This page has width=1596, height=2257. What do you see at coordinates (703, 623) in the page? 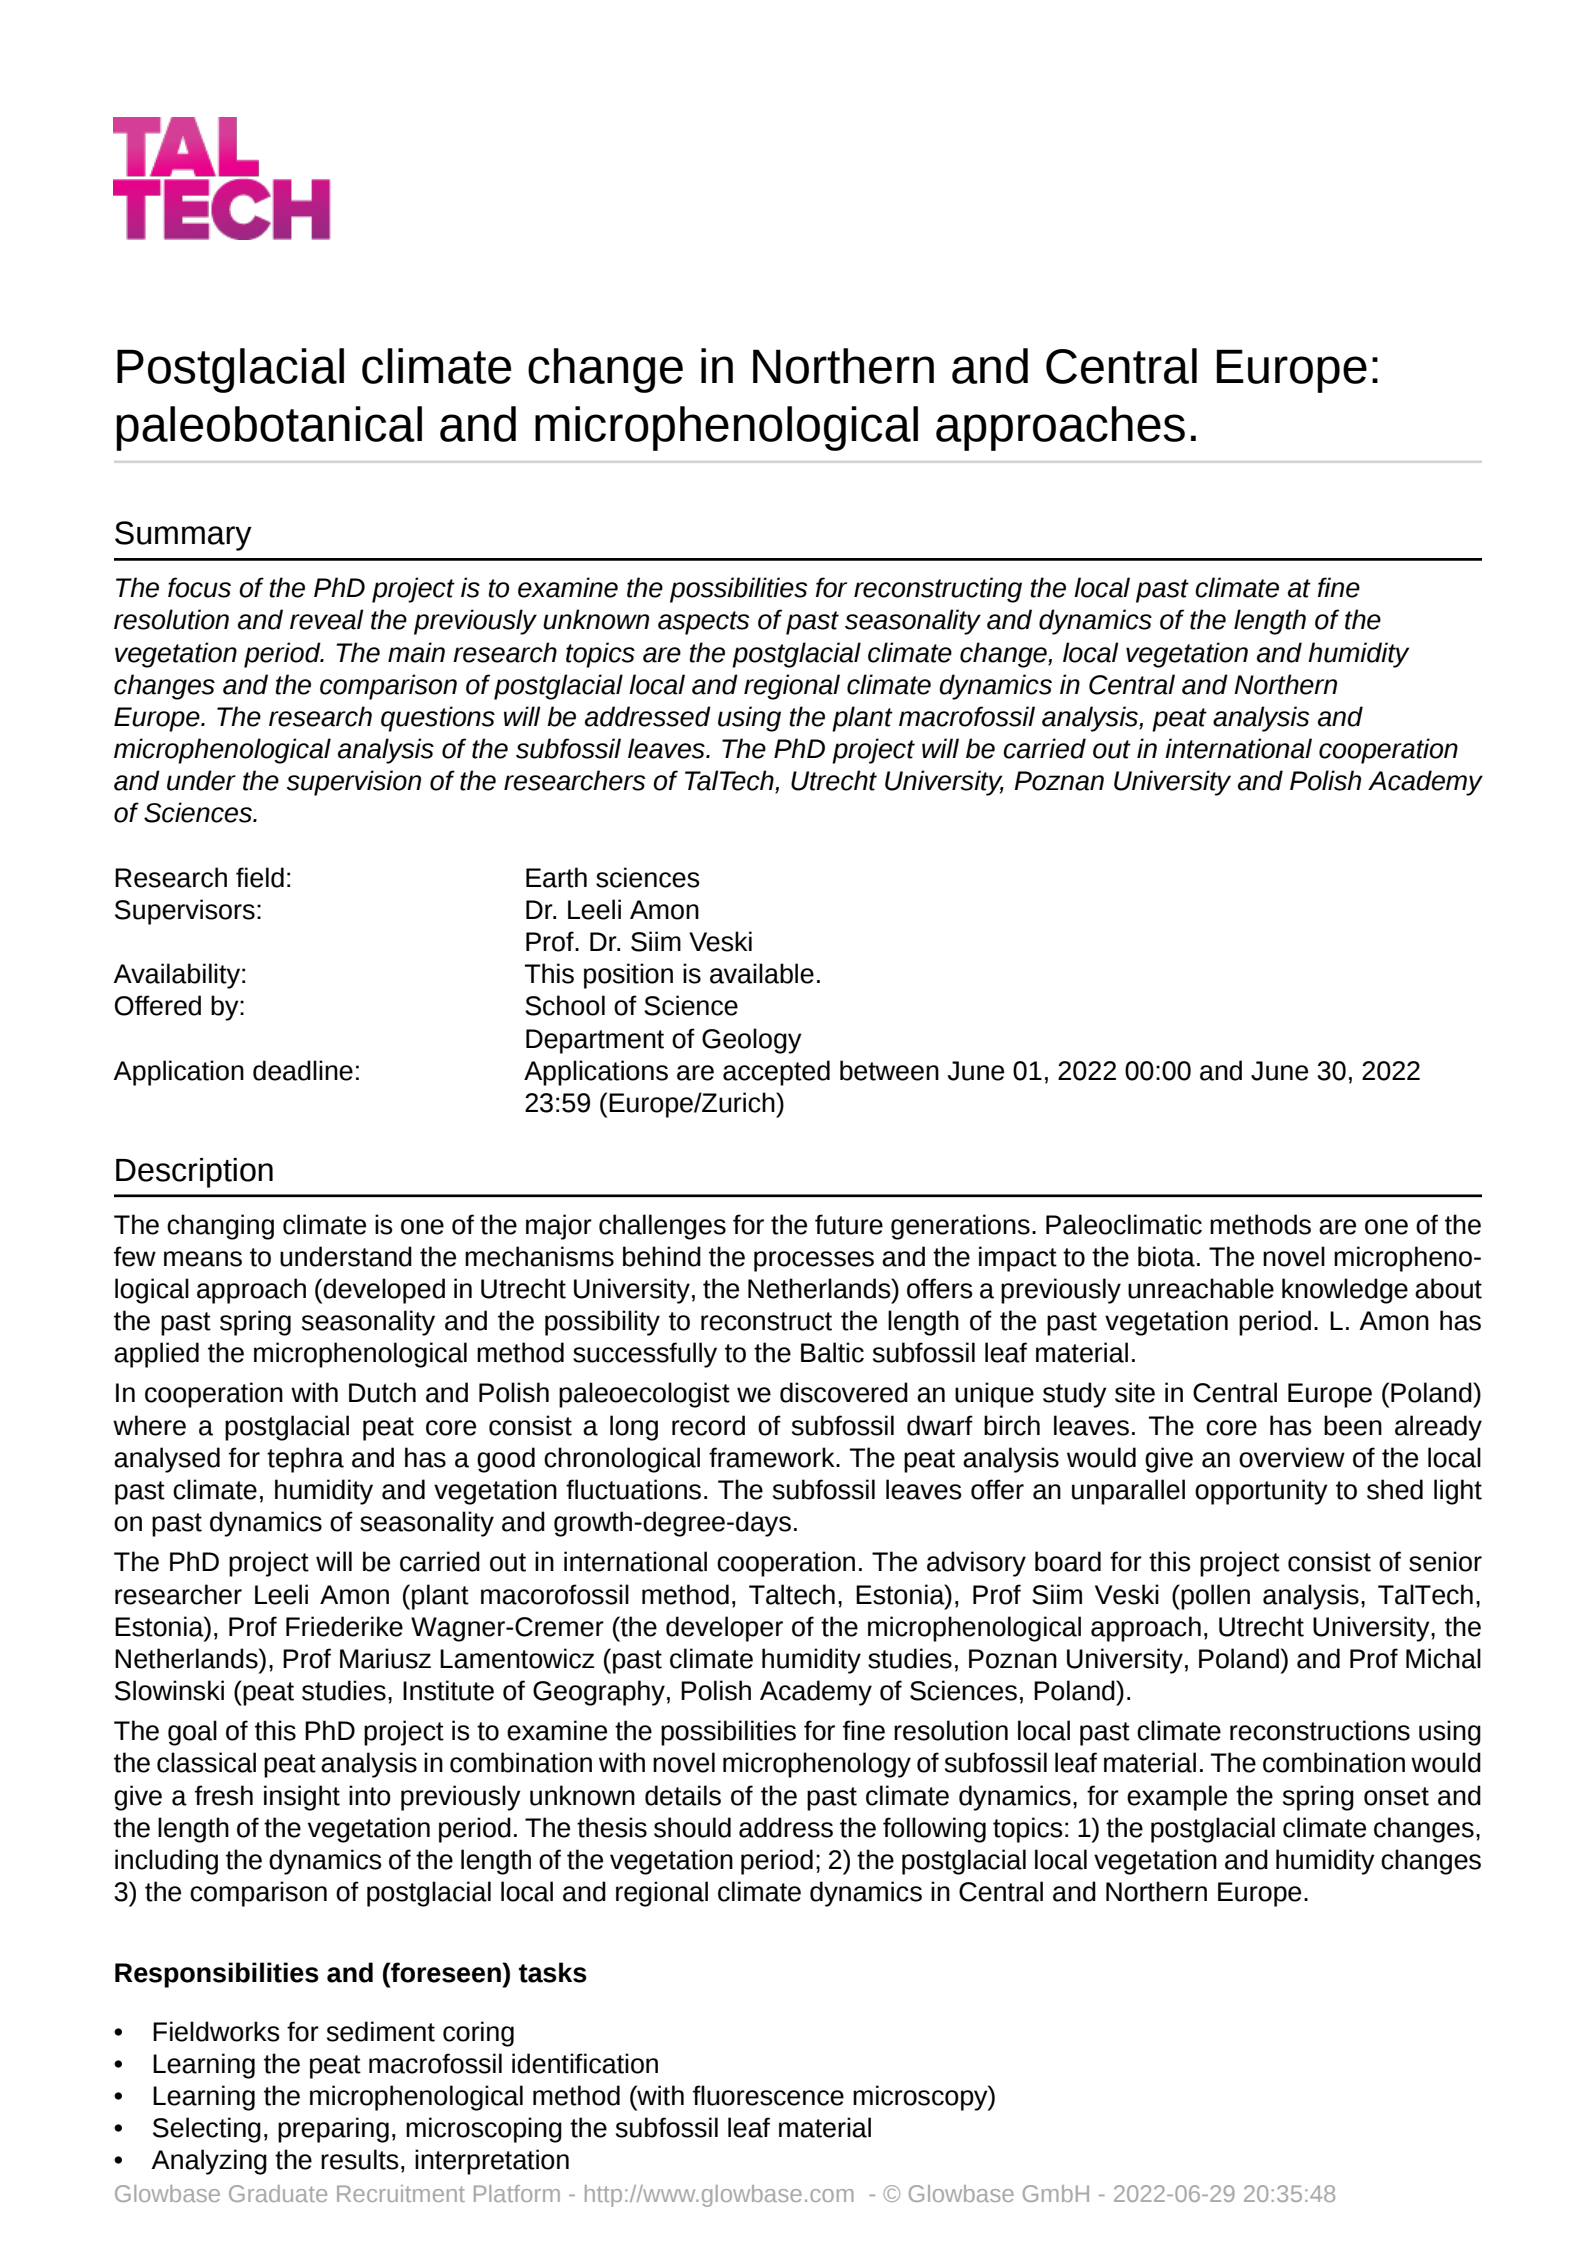
I see `aspects` at bounding box center [703, 623].
